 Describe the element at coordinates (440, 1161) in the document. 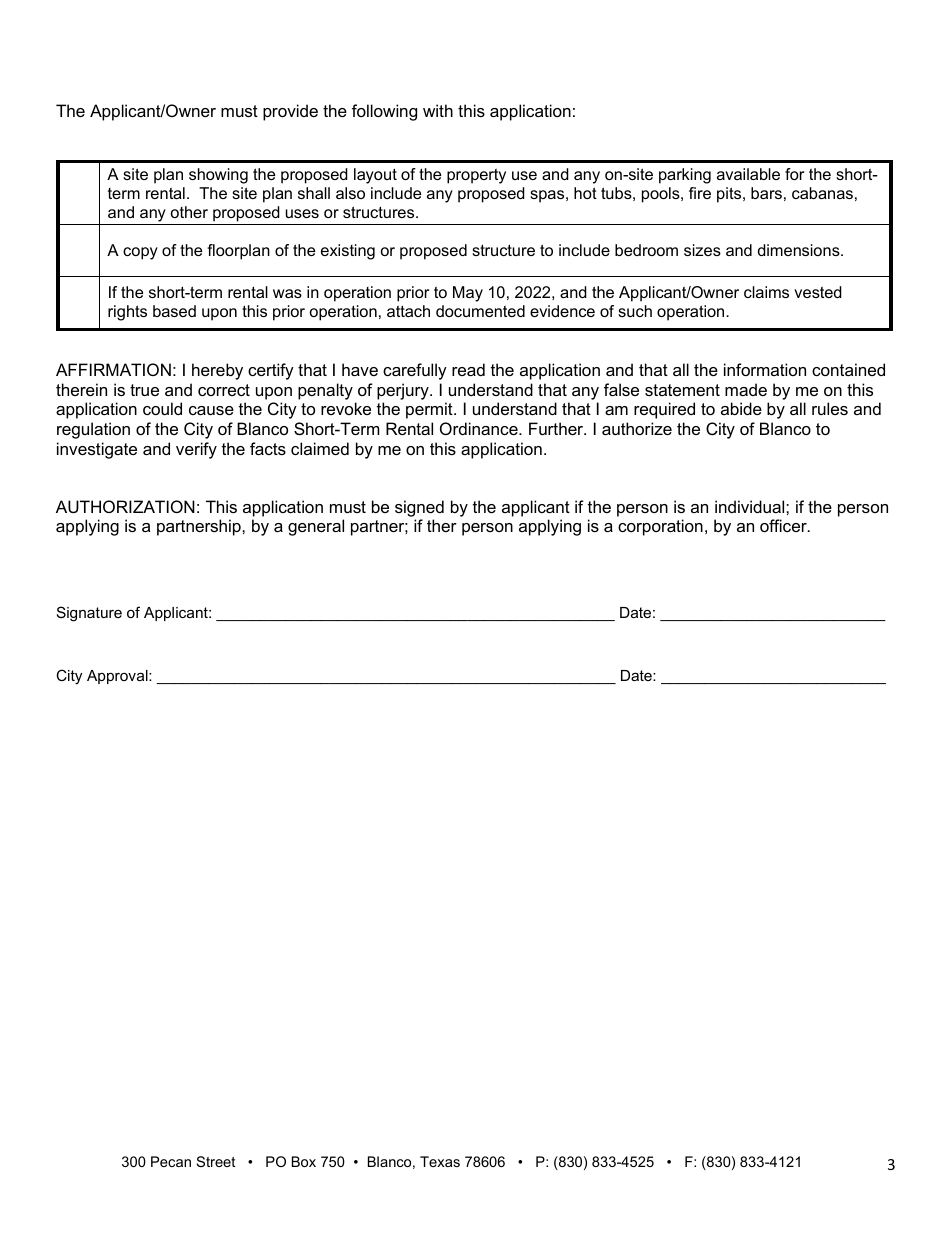

I see `Texas` at that location.
